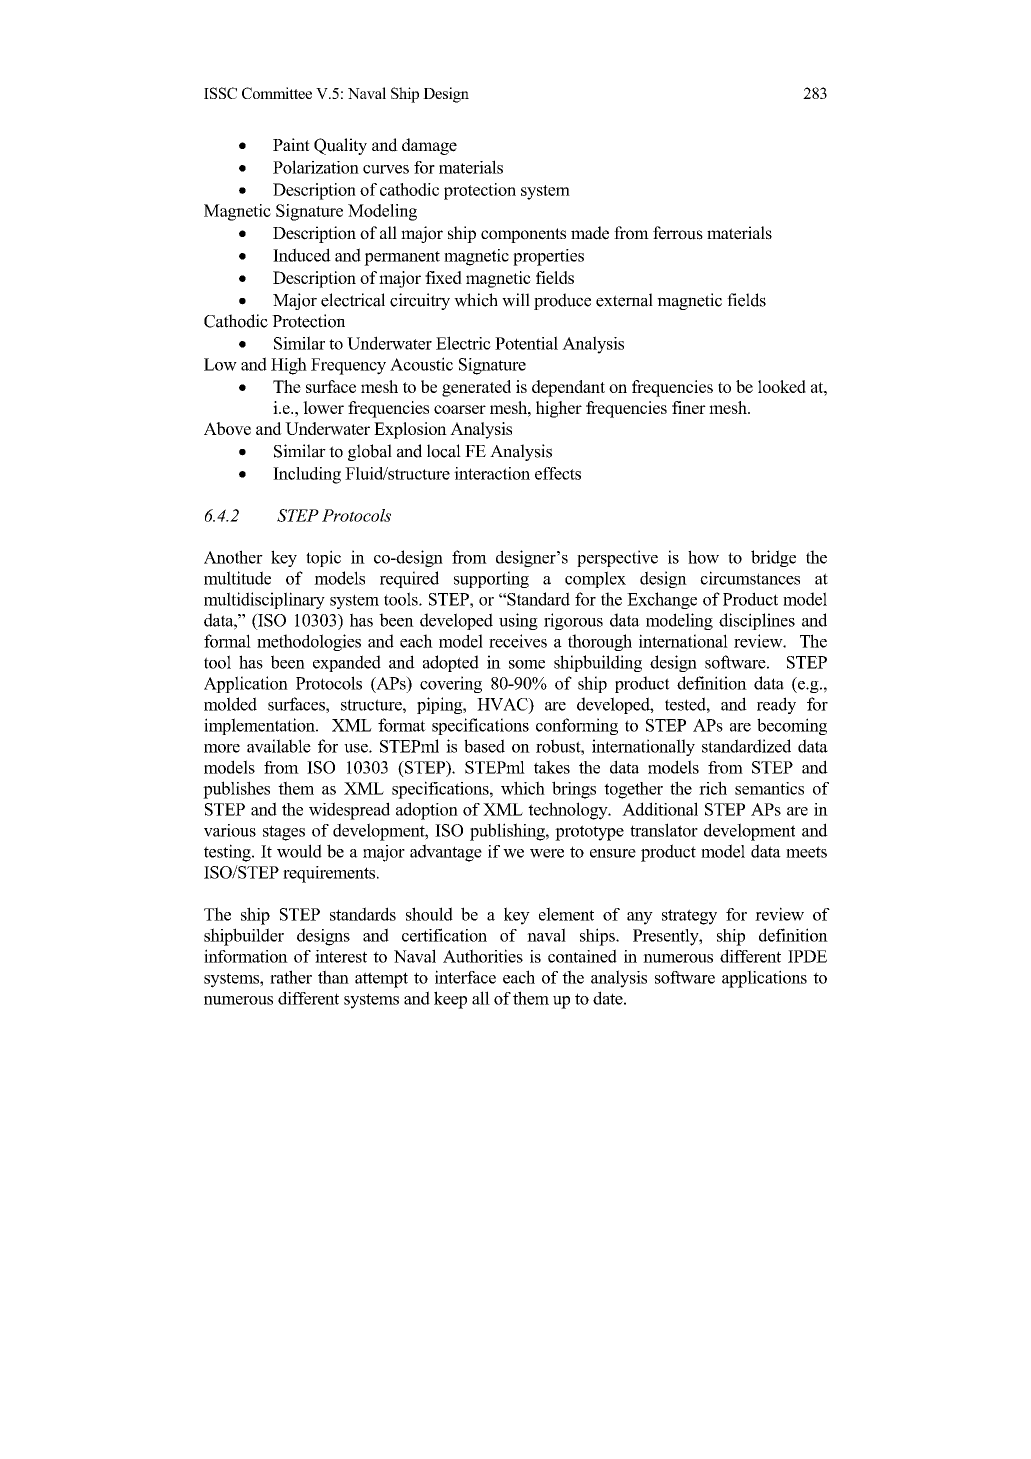 This screenshot has height=1459, width=1031. I want to click on Paint, so click(291, 144).
